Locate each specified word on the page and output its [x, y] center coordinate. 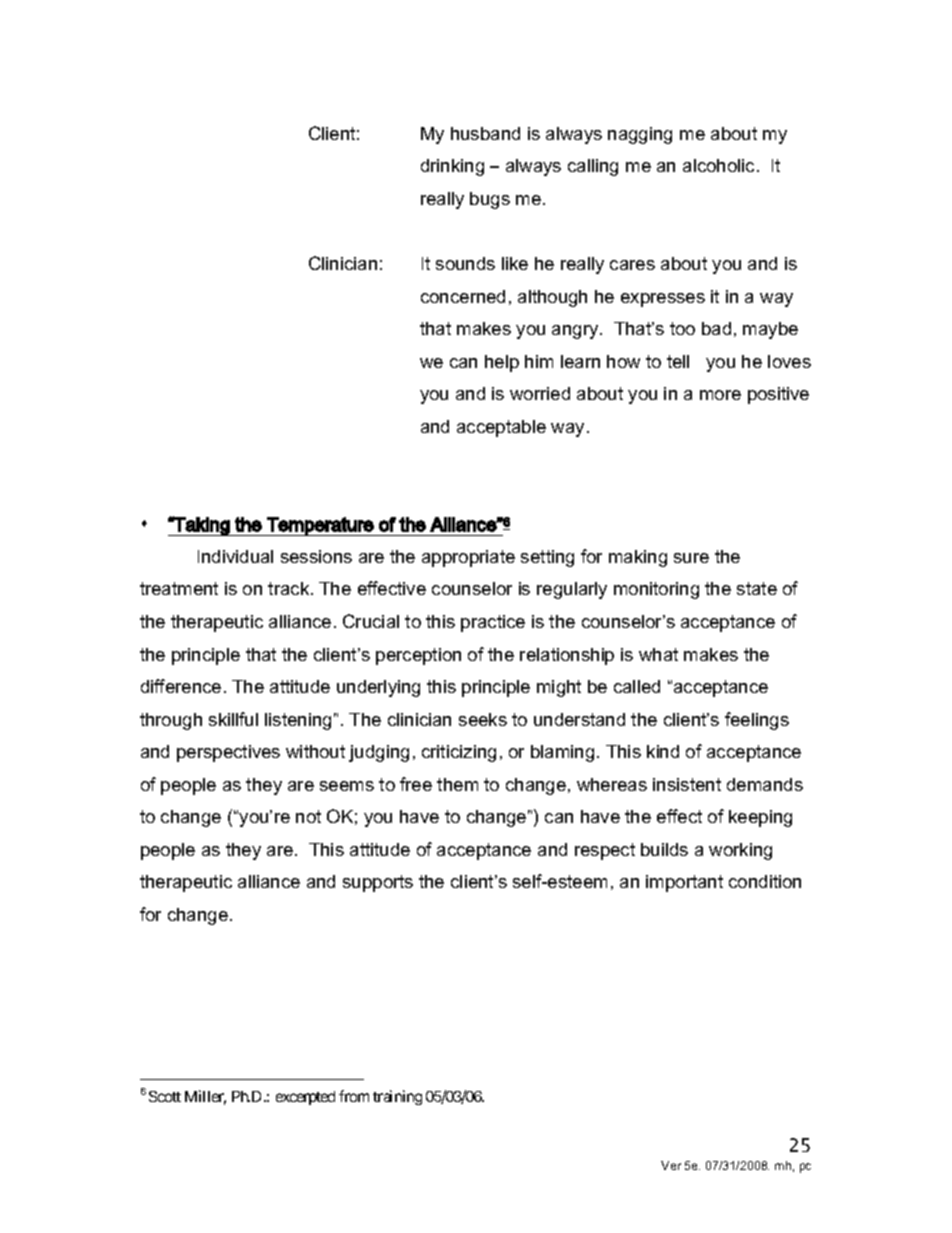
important [684, 883]
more [720, 395]
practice [493, 623]
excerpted [305, 1098]
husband [485, 133]
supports [378, 883]
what [658, 654]
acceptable [501, 428]
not [308, 816]
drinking [452, 167]
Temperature [320, 526]
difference [181, 686]
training [397, 1097]
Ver [671, 1165]
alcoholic [720, 165]
